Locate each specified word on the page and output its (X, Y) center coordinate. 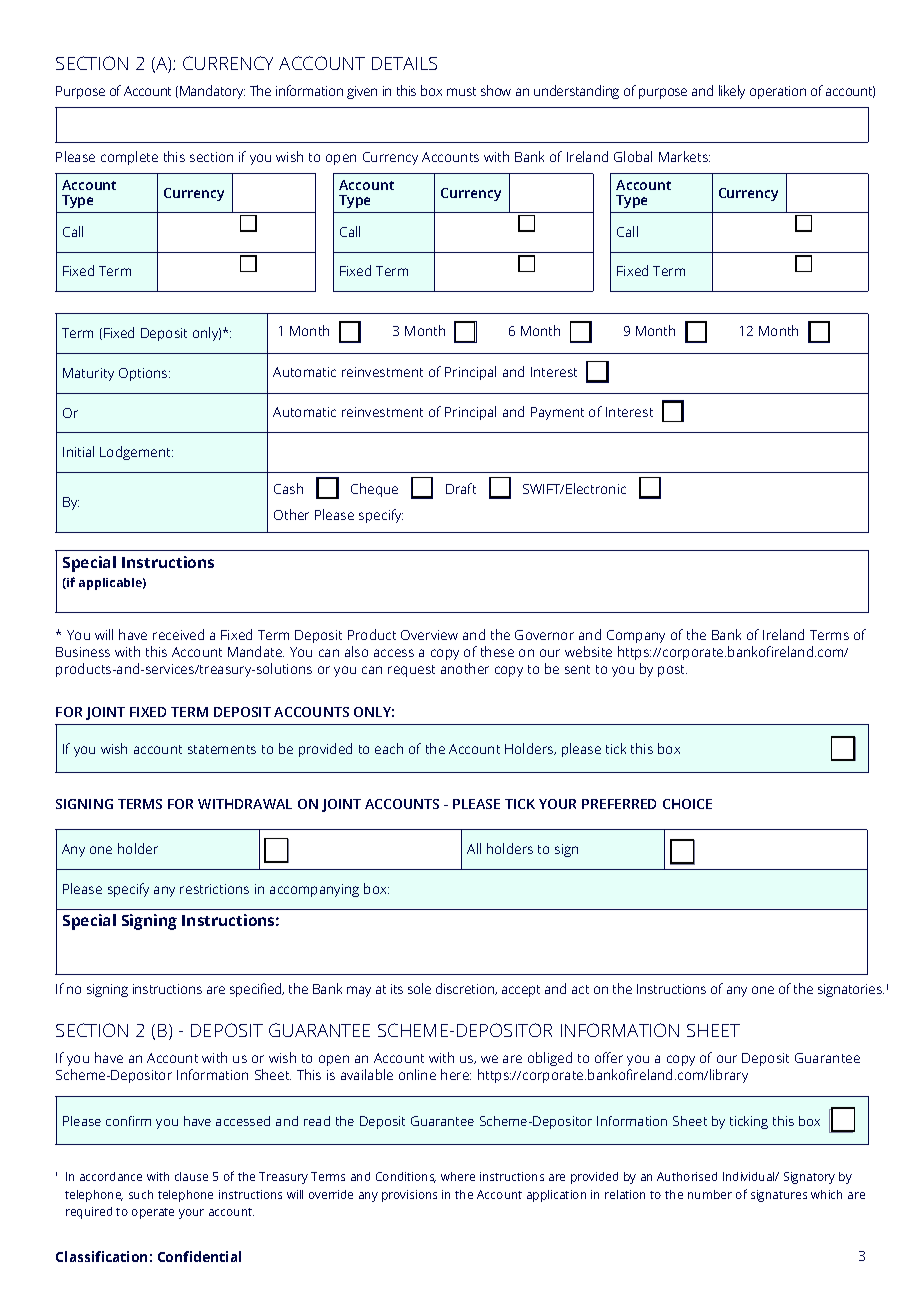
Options (144, 374)
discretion (466, 989)
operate (153, 1213)
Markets (684, 156)
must (461, 91)
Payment (557, 413)
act (580, 989)
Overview (429, 635)
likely (732, 92)
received (178, 634)
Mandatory (212, 92)
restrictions (214, 889)
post (672, 671)
